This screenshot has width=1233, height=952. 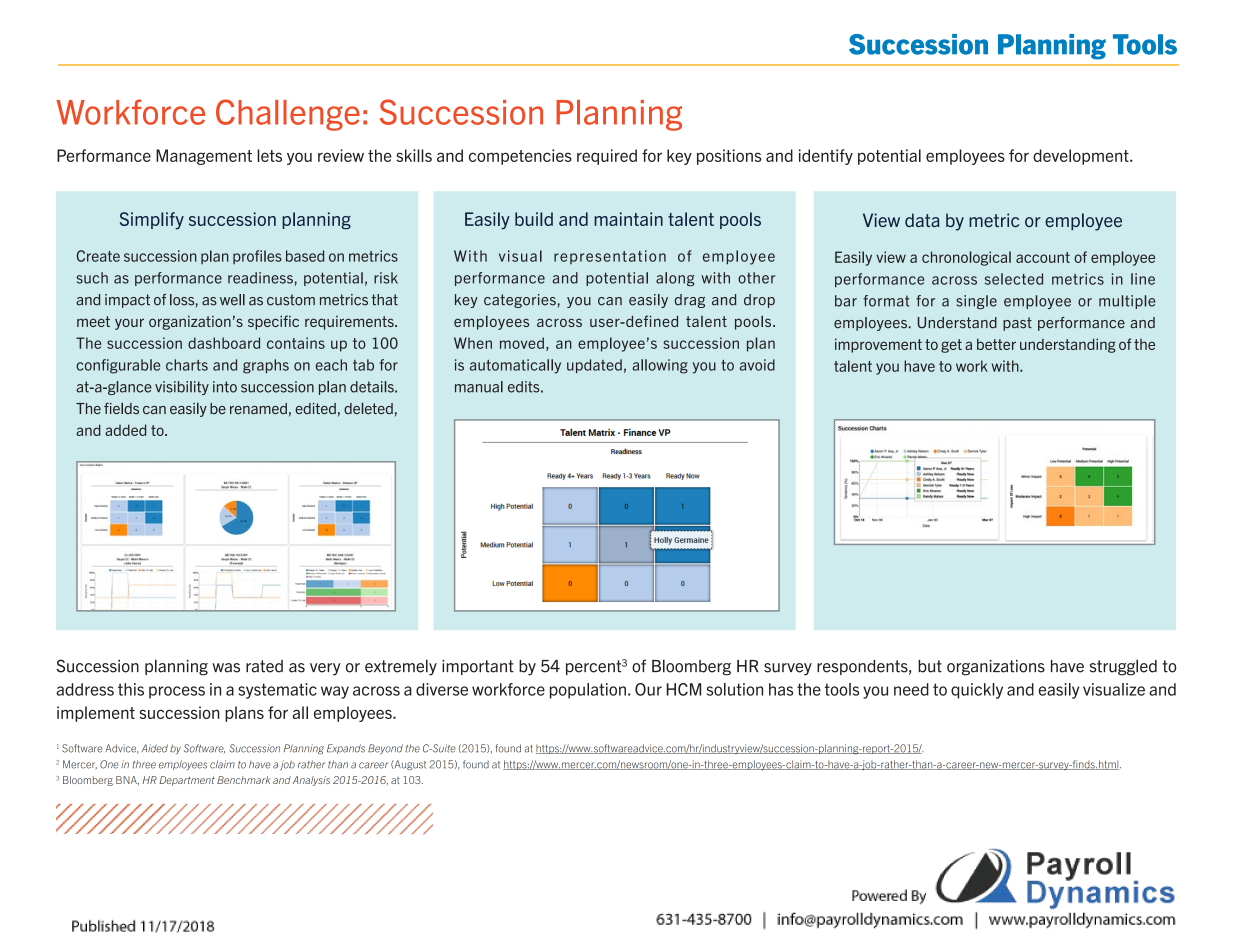 I want to click on manual, so click(x=479, y=387).
